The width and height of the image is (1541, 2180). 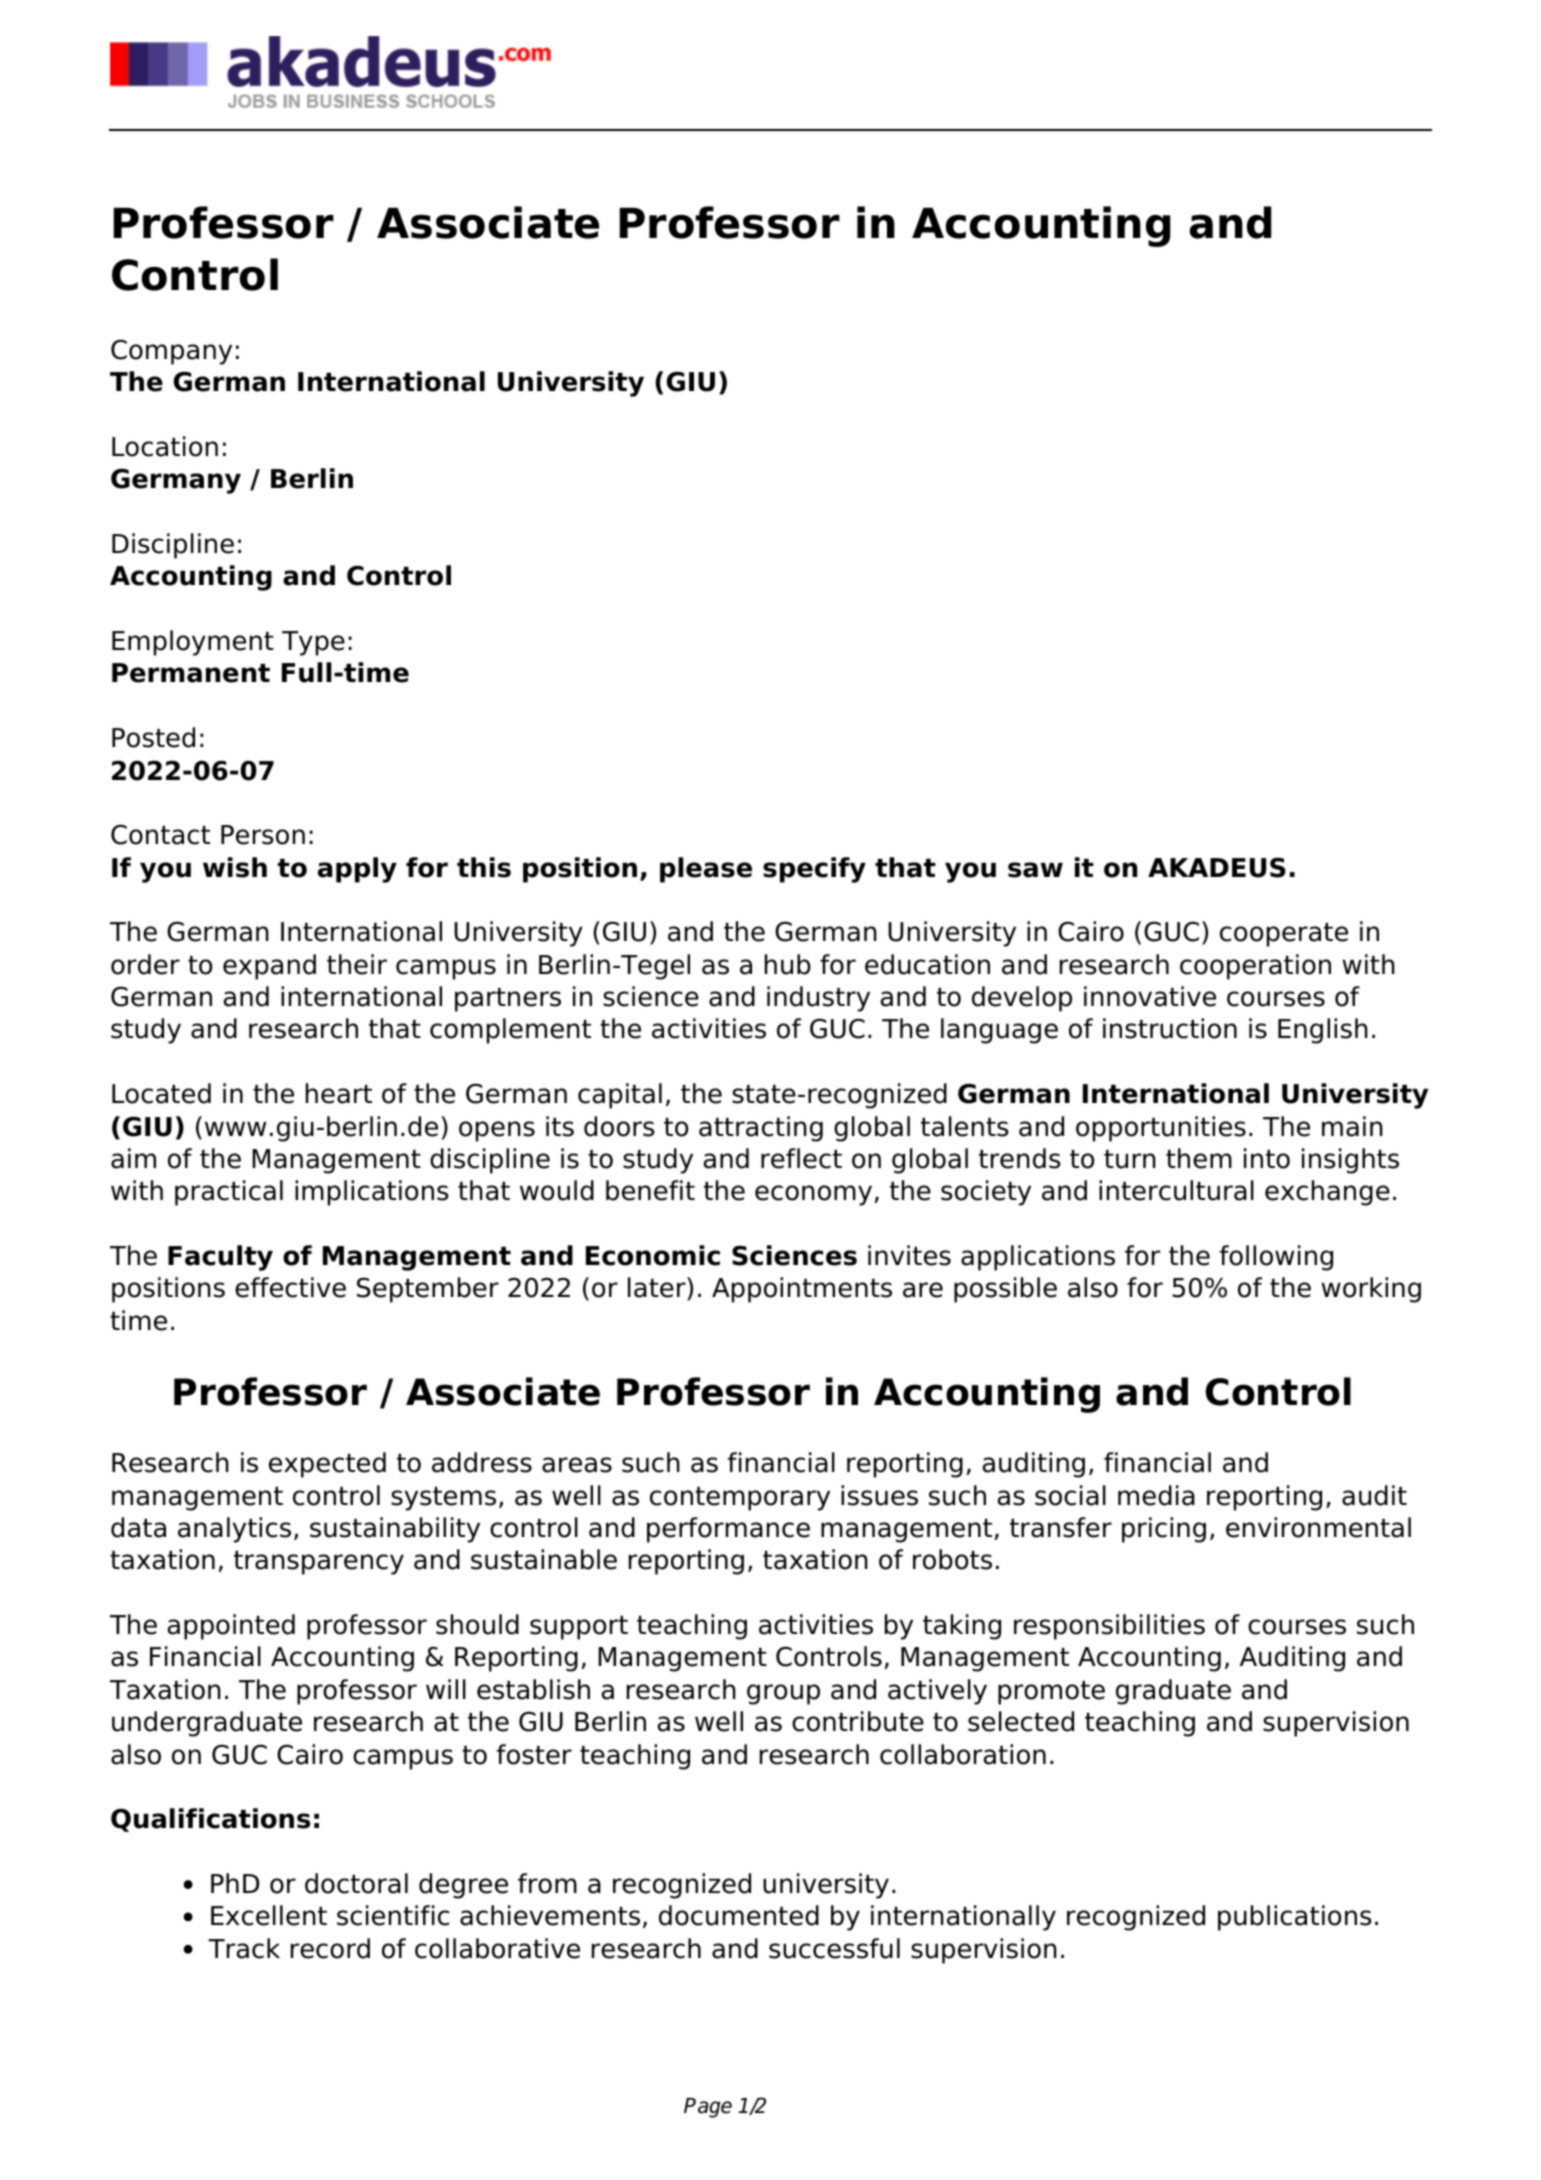 What do you see at coordinates (1035, 870) in the image?
I see `saw` at bounding box center [1035, 870].
